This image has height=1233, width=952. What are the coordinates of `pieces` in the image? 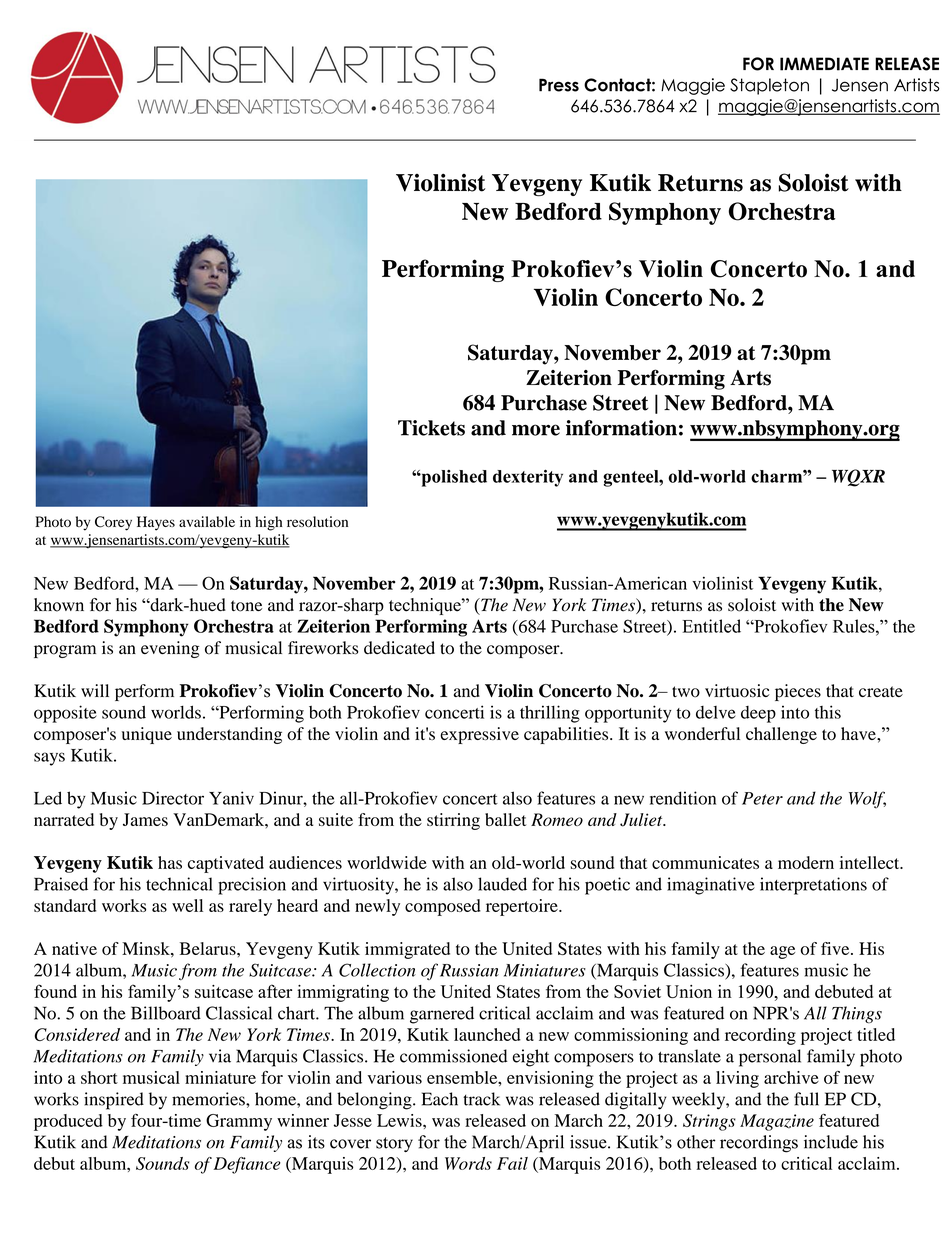 It's located at (798, 692).
